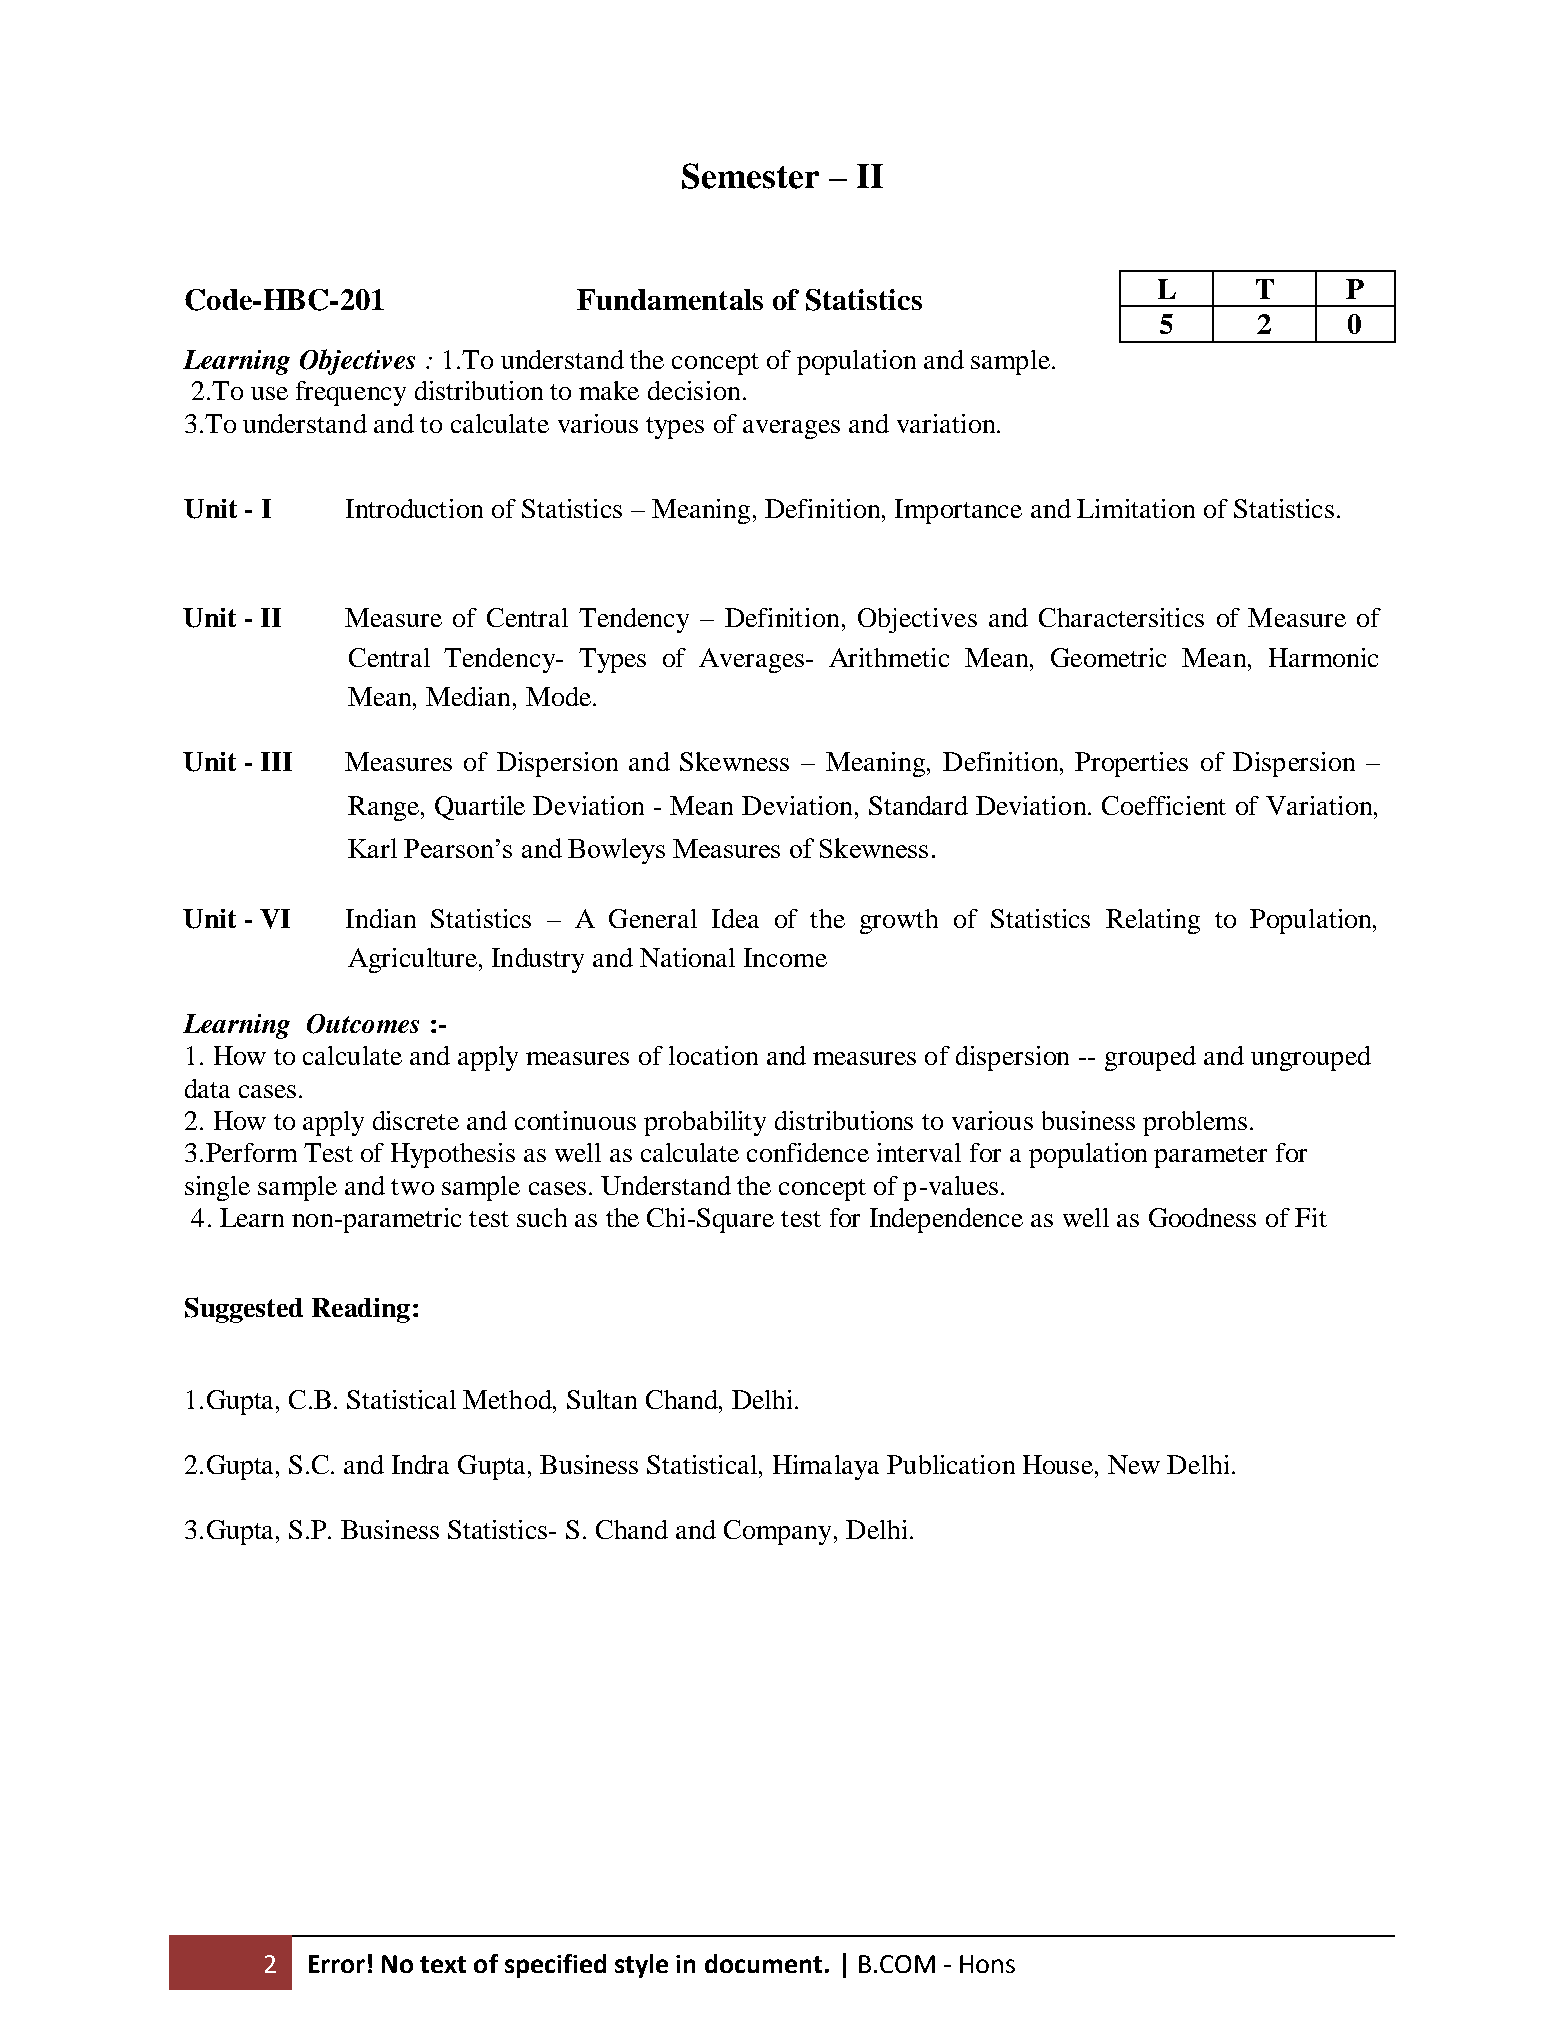  I want to click on problems, so click(1195, 1123).
